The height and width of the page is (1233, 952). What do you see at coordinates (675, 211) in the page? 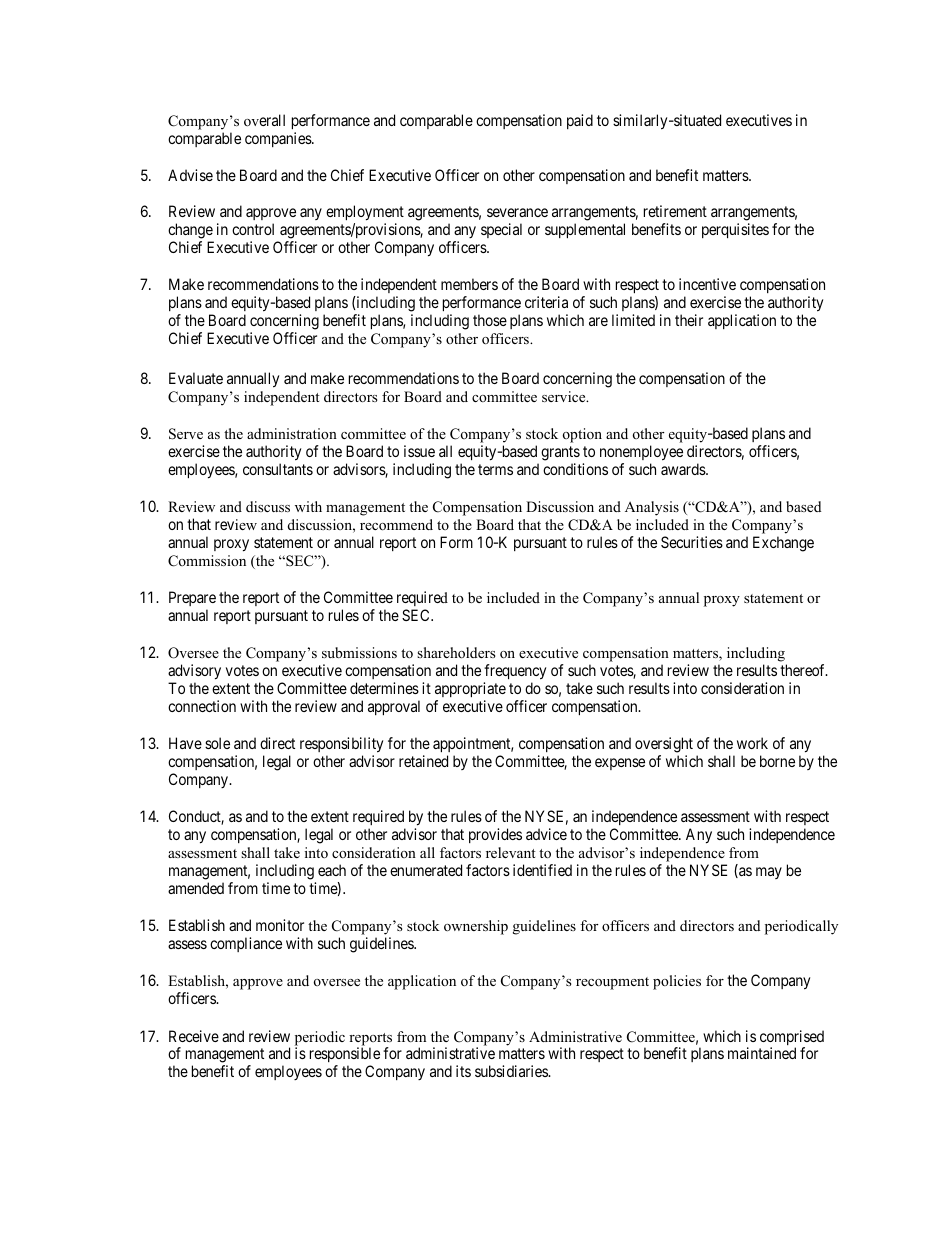
I see `retirement` at bounding box center [675, 211].
